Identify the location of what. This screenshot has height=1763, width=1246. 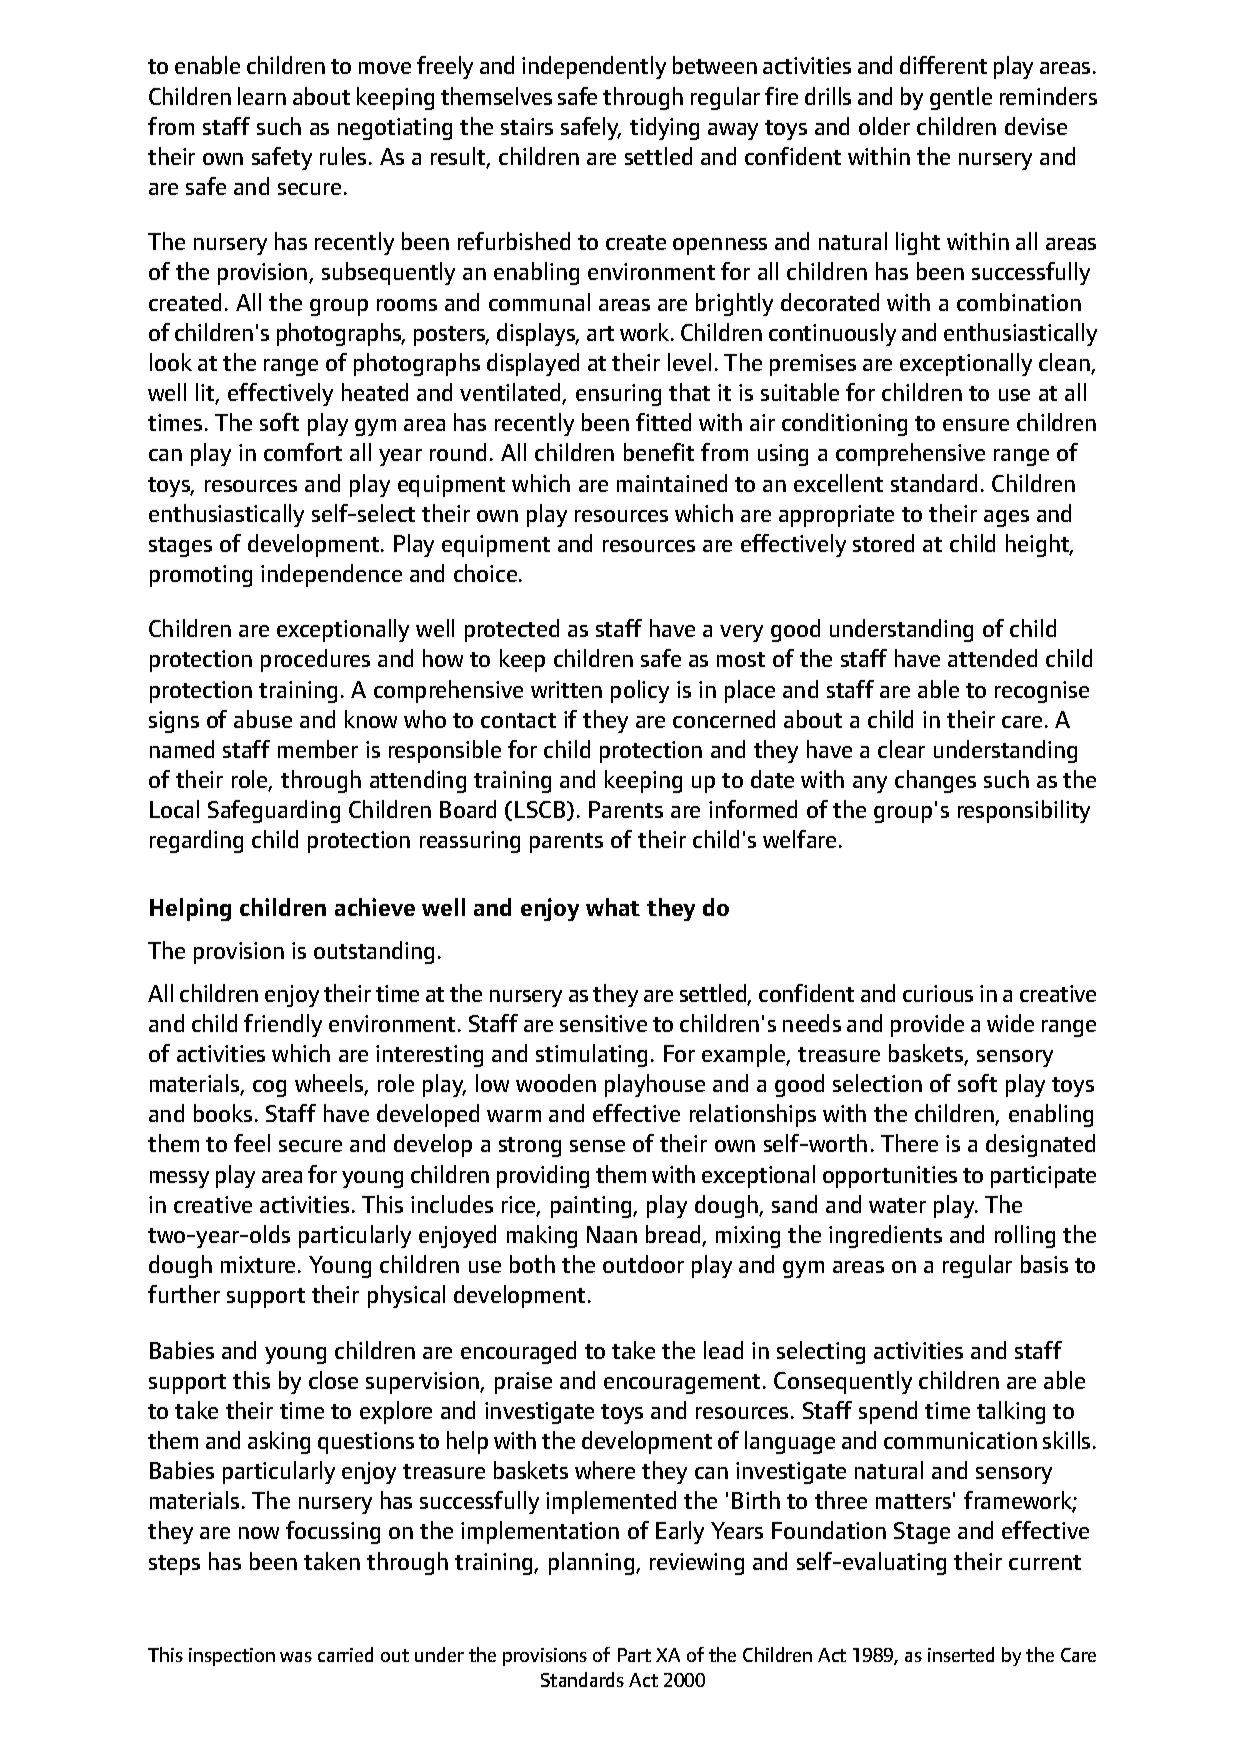
(613, 907).
